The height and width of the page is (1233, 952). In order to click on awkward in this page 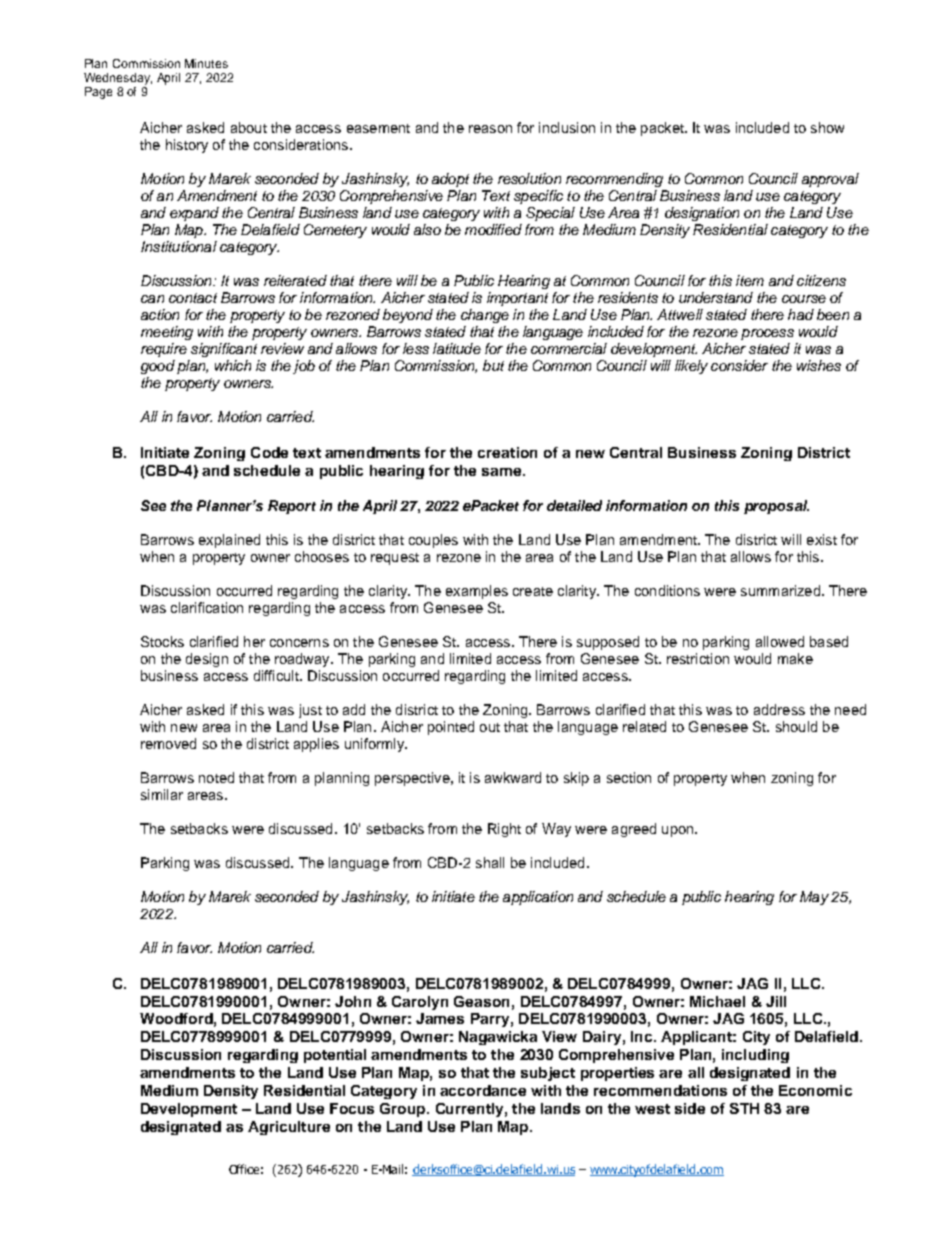, I will do `click(513, 777)`.
